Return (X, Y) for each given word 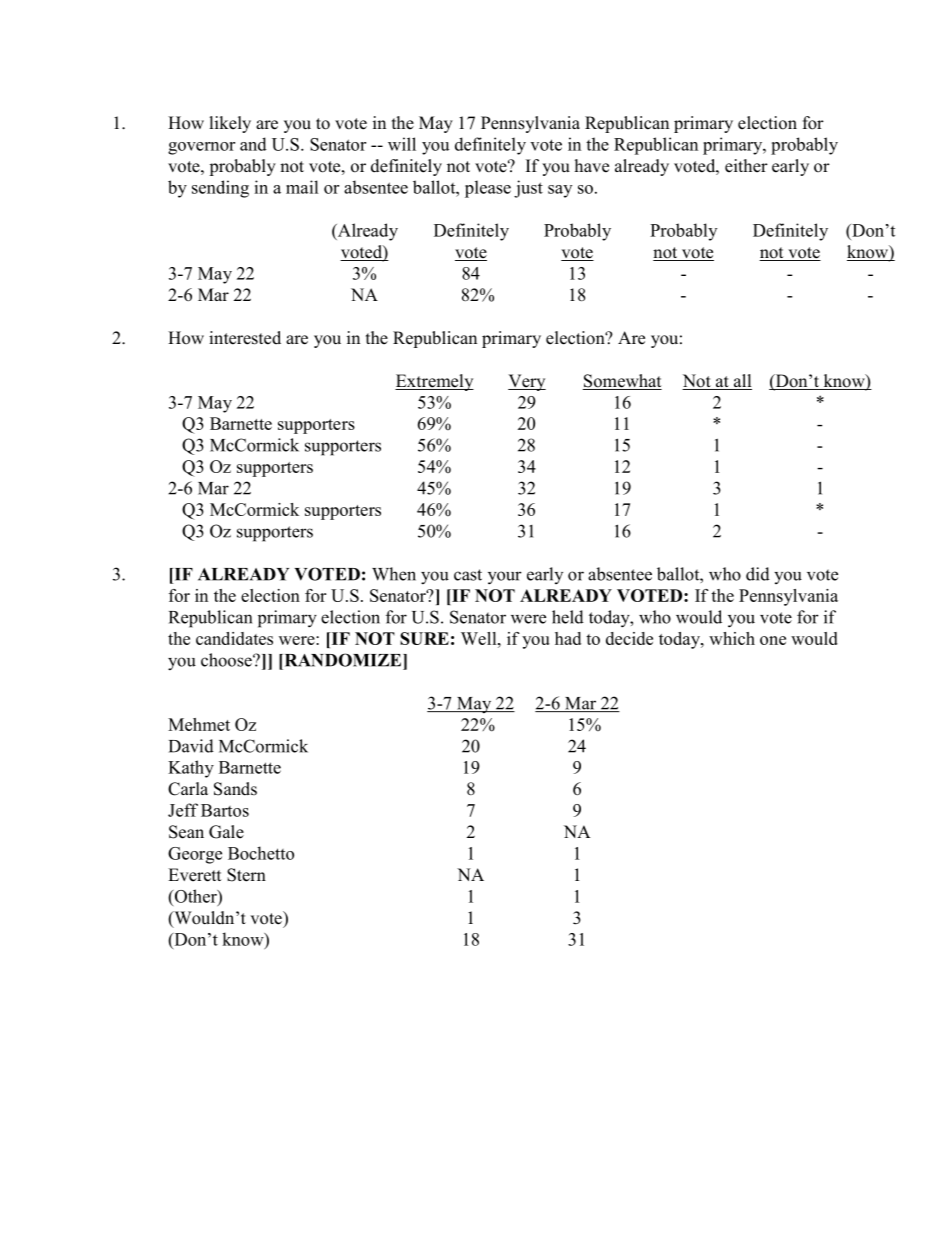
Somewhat (622, 382)
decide (629, 638)
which (732, 638)
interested (245, 338)
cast (468, 575)
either (746, 166)
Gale (226, 832)
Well (480, 638)
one (773, 640)
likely (230, 124)
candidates (234, 638)
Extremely (434, 382)
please (488, 189)
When (394, 574)
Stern (246, 875)
